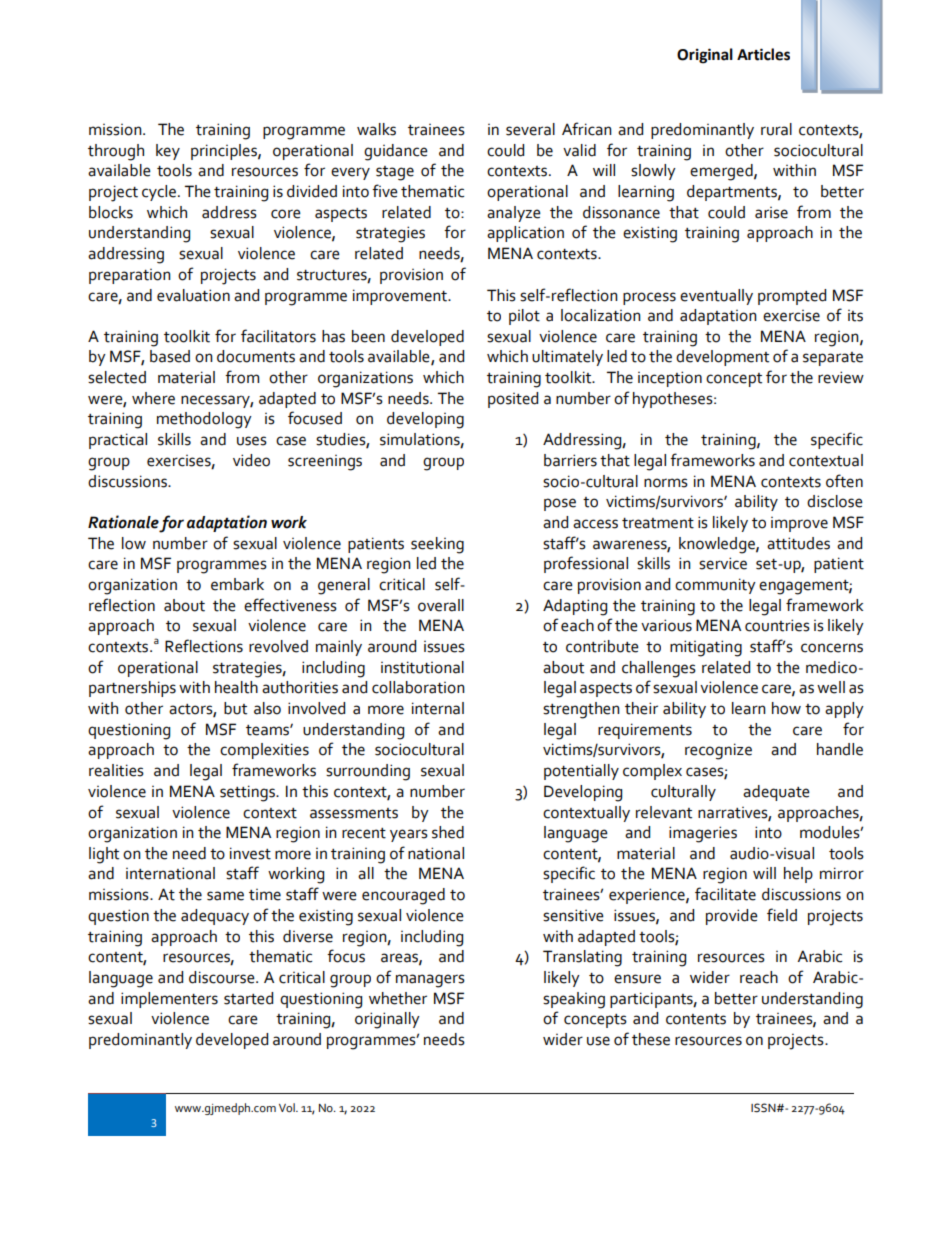  I want to click on how, so click(786, 708).
